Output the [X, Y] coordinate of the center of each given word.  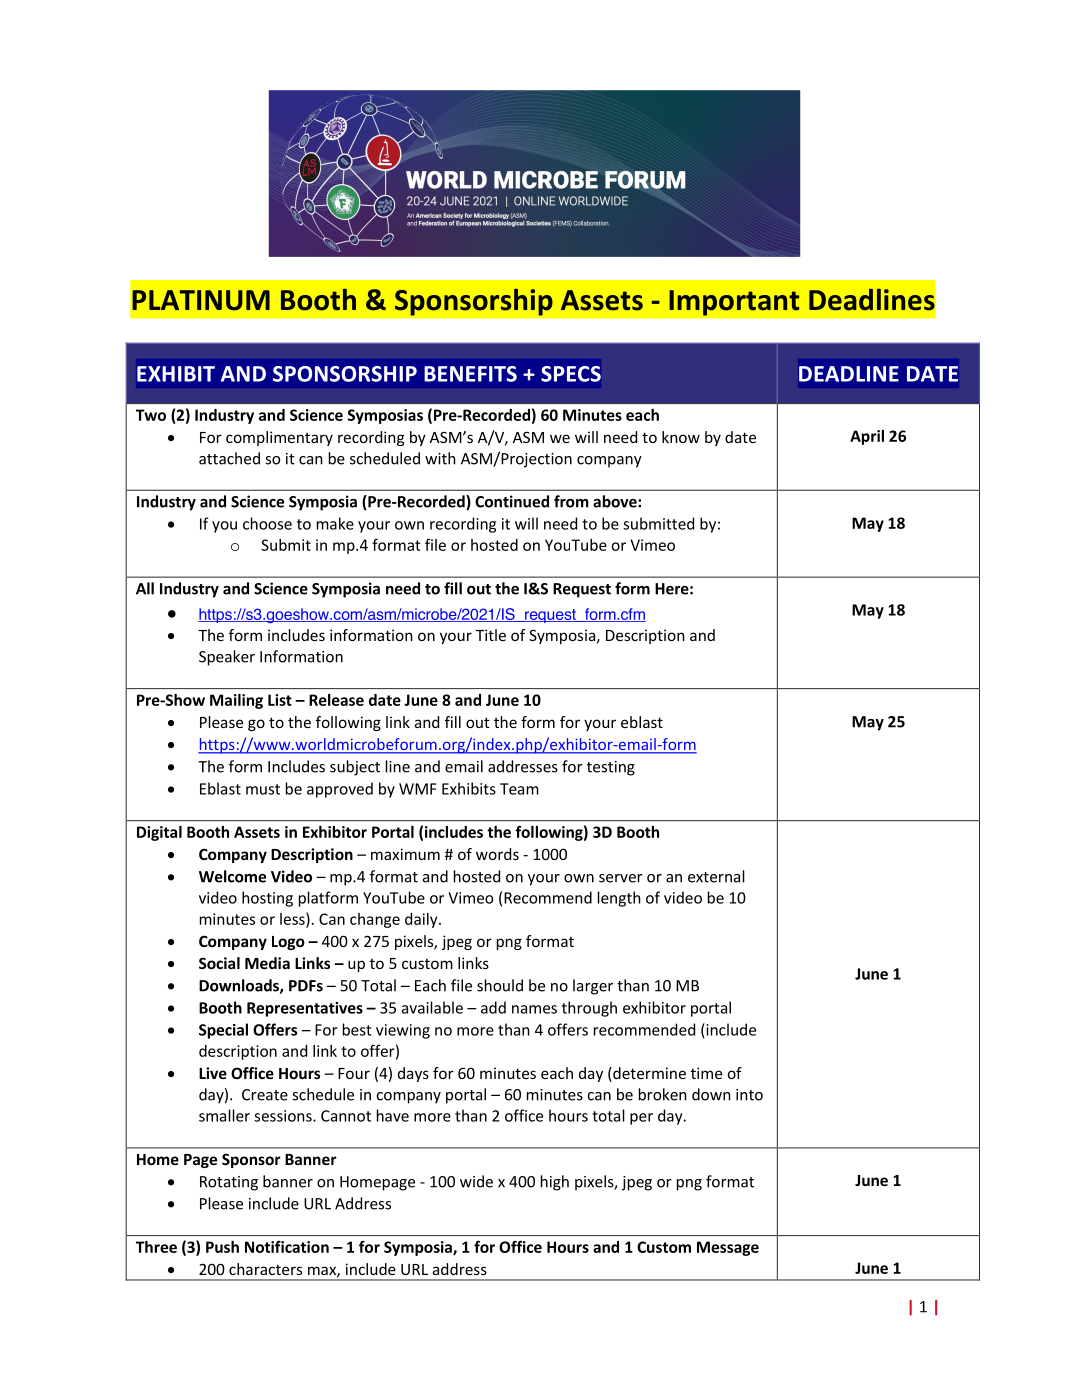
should [500, 985]
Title [491, 635]
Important [734, 303]
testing [611, 768]
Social [219, 963]
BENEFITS [470, 374]
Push [222, 1247]
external [716, 876]
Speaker [227, 658]
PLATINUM [201, 300]
